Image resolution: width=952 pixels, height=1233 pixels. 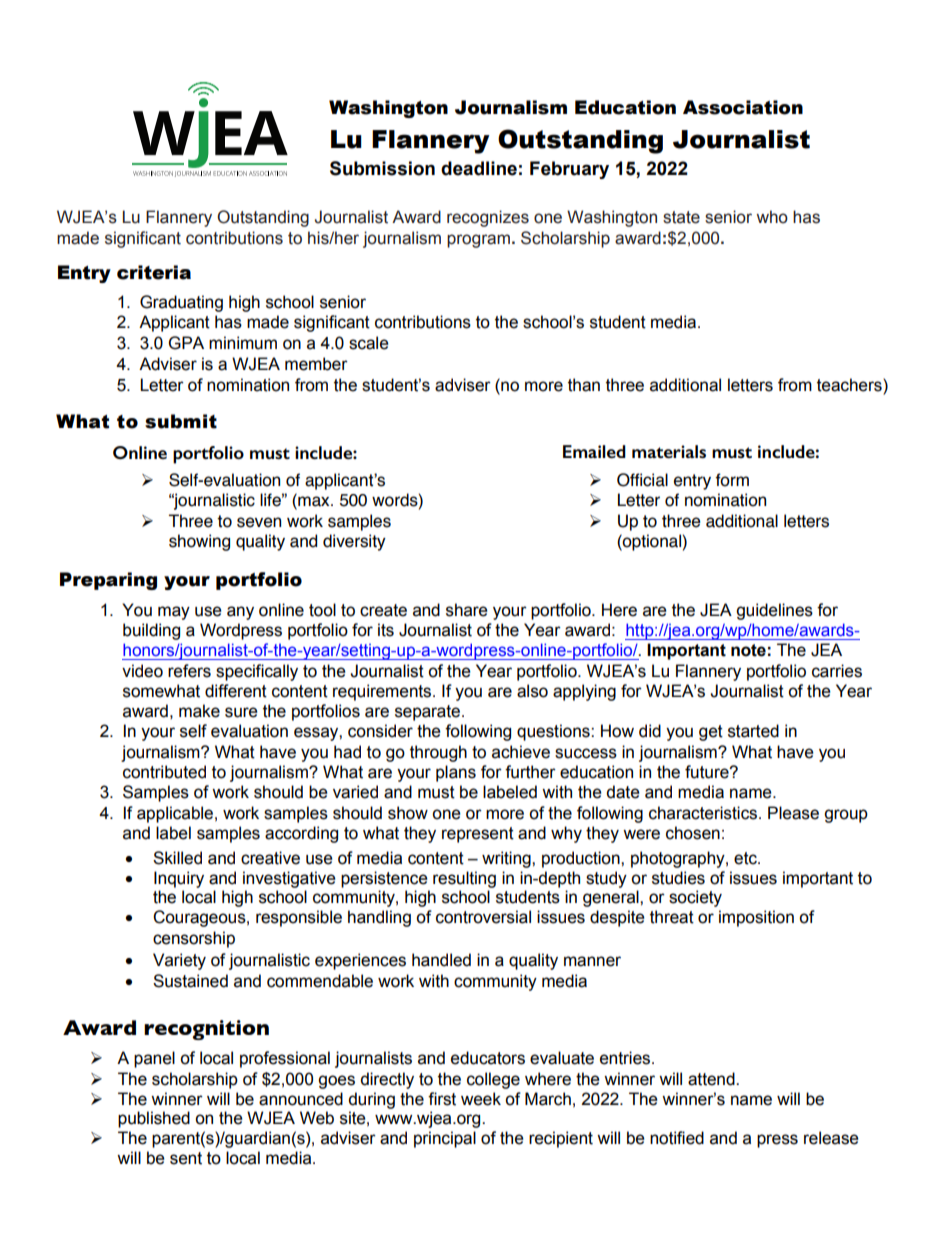 What do you see at coordinates (743, 107) in the image?
I see `Association` at bounding box center [743, 107].
